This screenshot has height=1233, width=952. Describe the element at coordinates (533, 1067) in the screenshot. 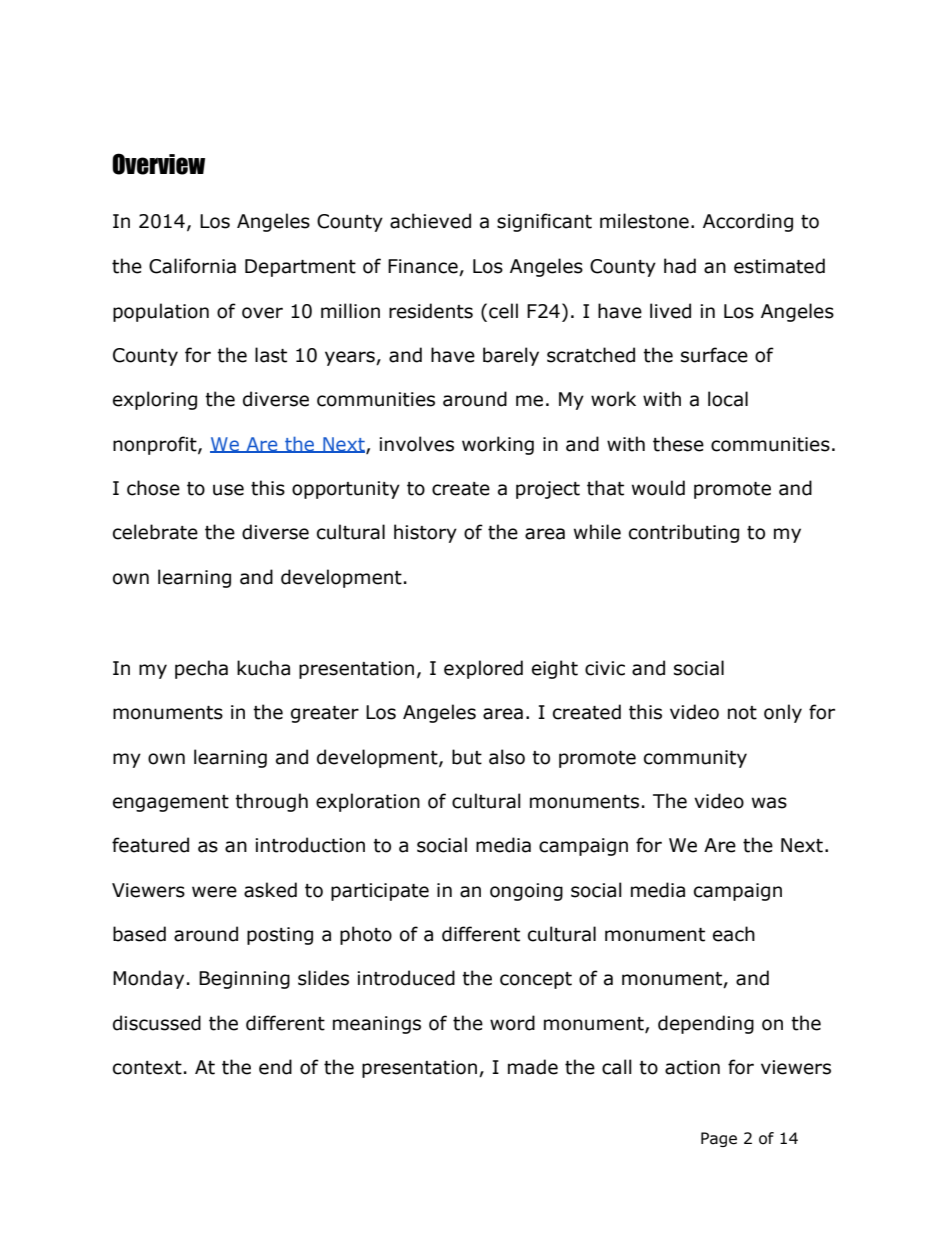

I see `made` at that location.
